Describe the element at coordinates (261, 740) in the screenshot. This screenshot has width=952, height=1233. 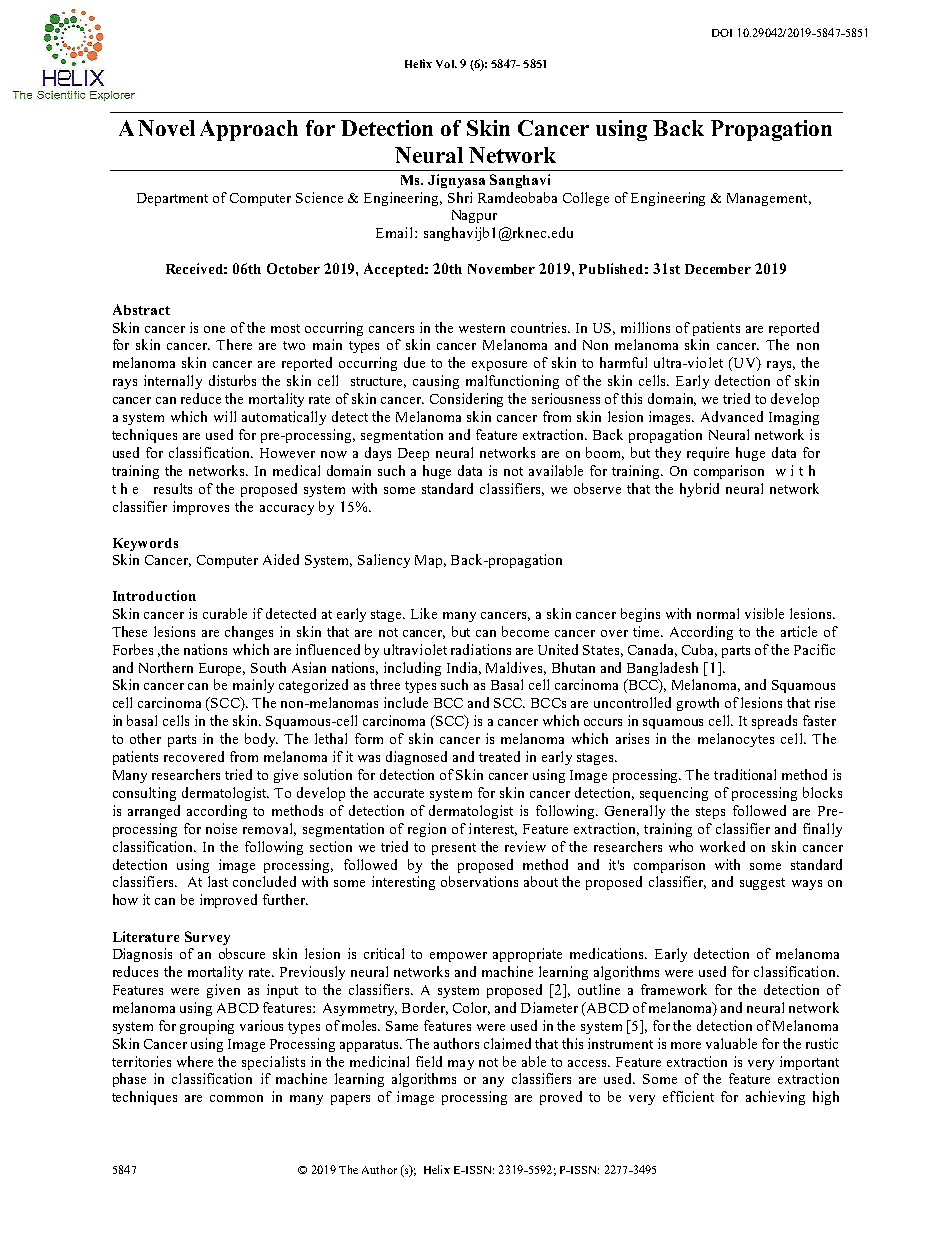
I see `body` at that location.
